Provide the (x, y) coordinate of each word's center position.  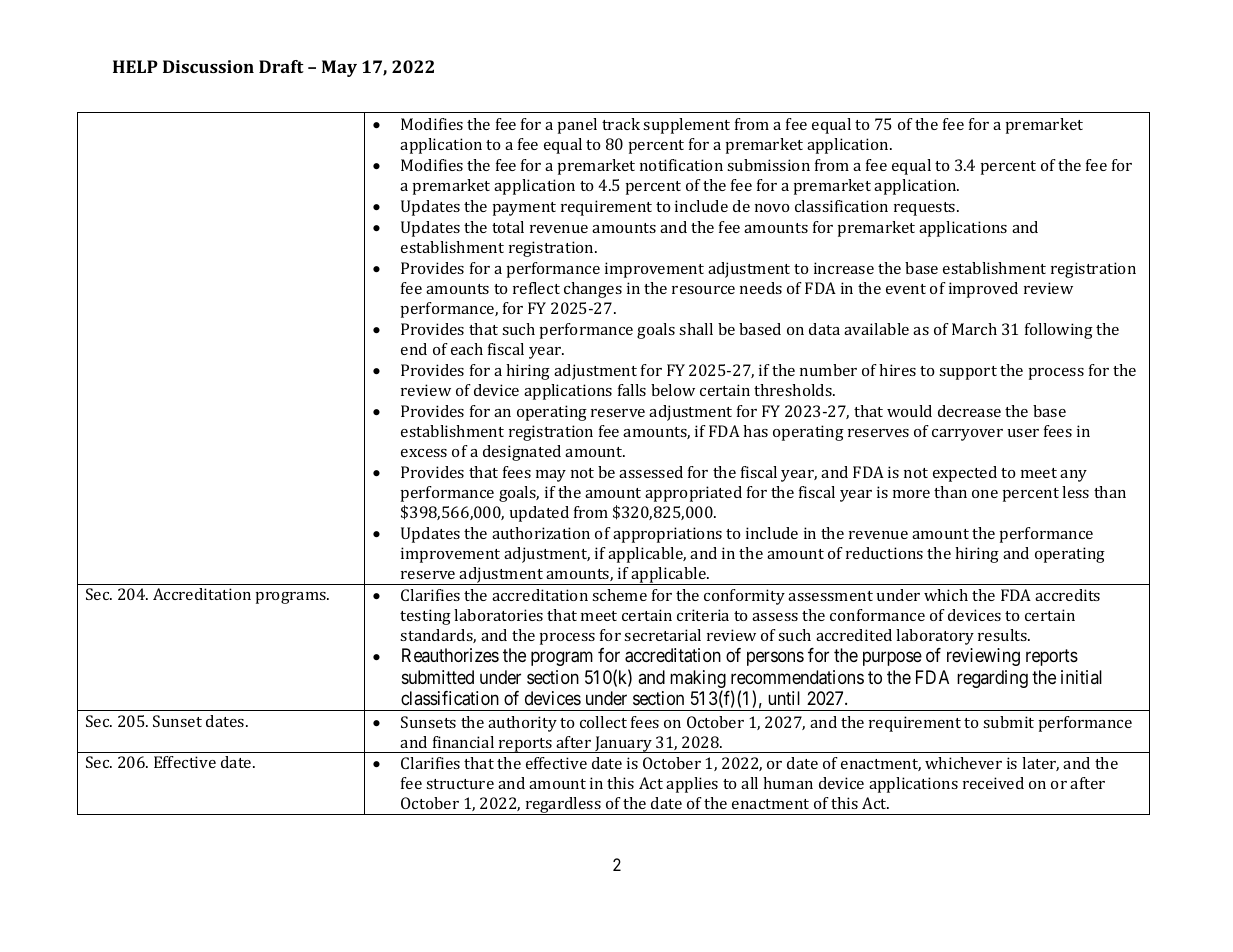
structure (460, 784)
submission (768, 165)
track (621, 124)
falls (632, 390)
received (993, 783)
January (623, 744)
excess (424, 453)
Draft (281, 66)
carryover (967, 435)
